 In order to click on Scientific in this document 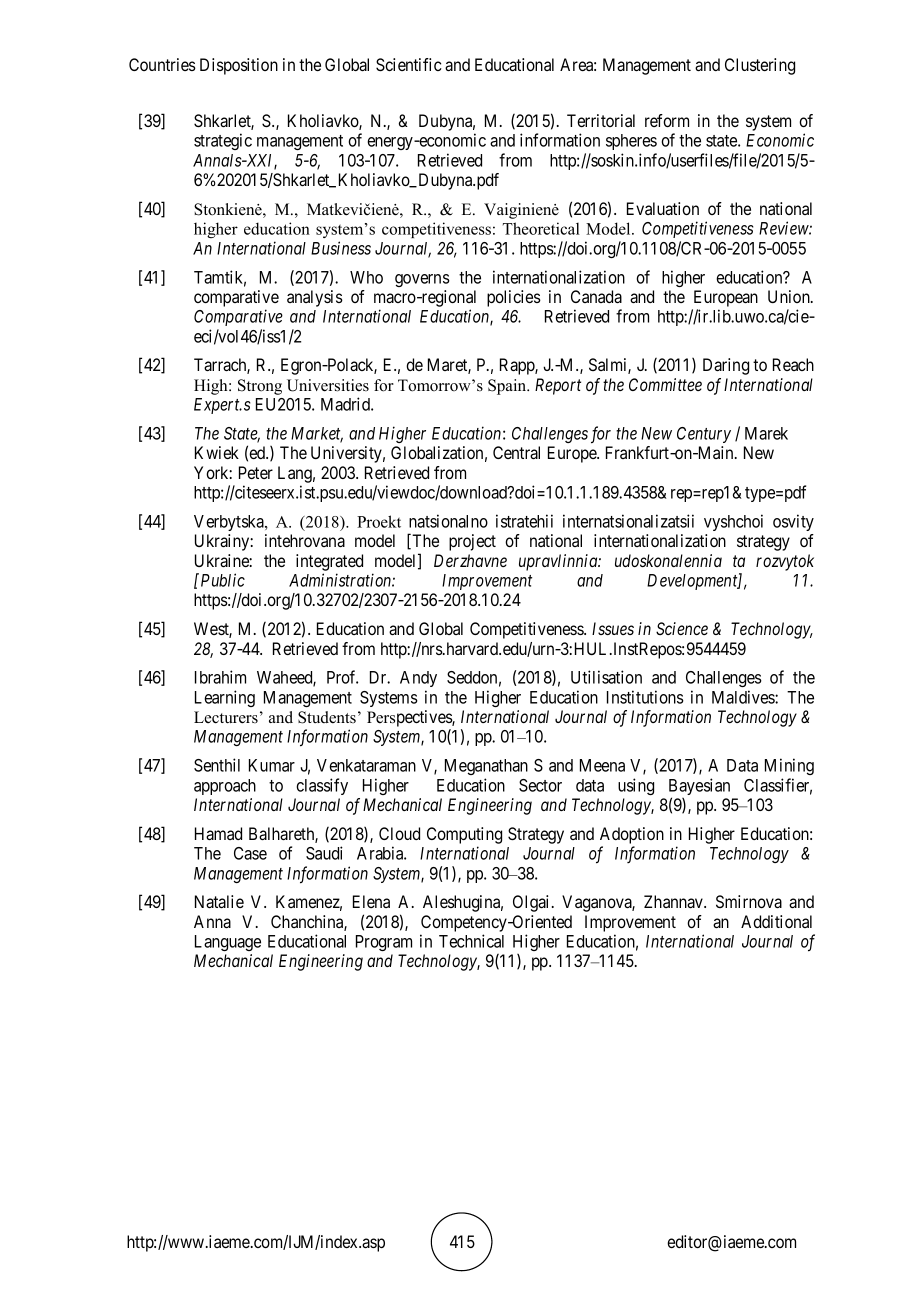, I will do `click(409, 65)`.
